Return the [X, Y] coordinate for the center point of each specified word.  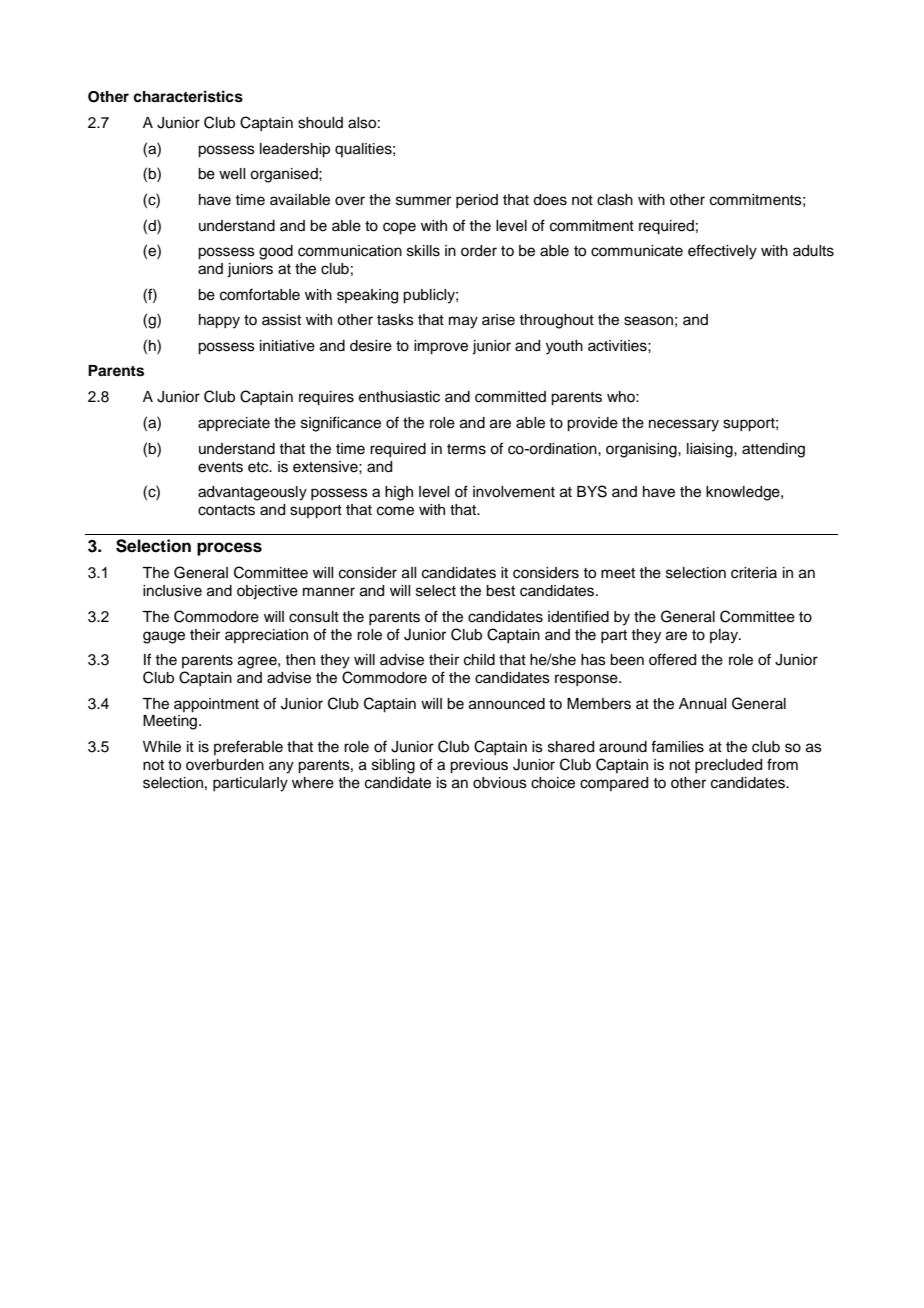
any [281, 767]
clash [615, 200]
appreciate [234, 424]
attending [773, 450]
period [477, 201]
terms [466, 449]
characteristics [188, 96]
